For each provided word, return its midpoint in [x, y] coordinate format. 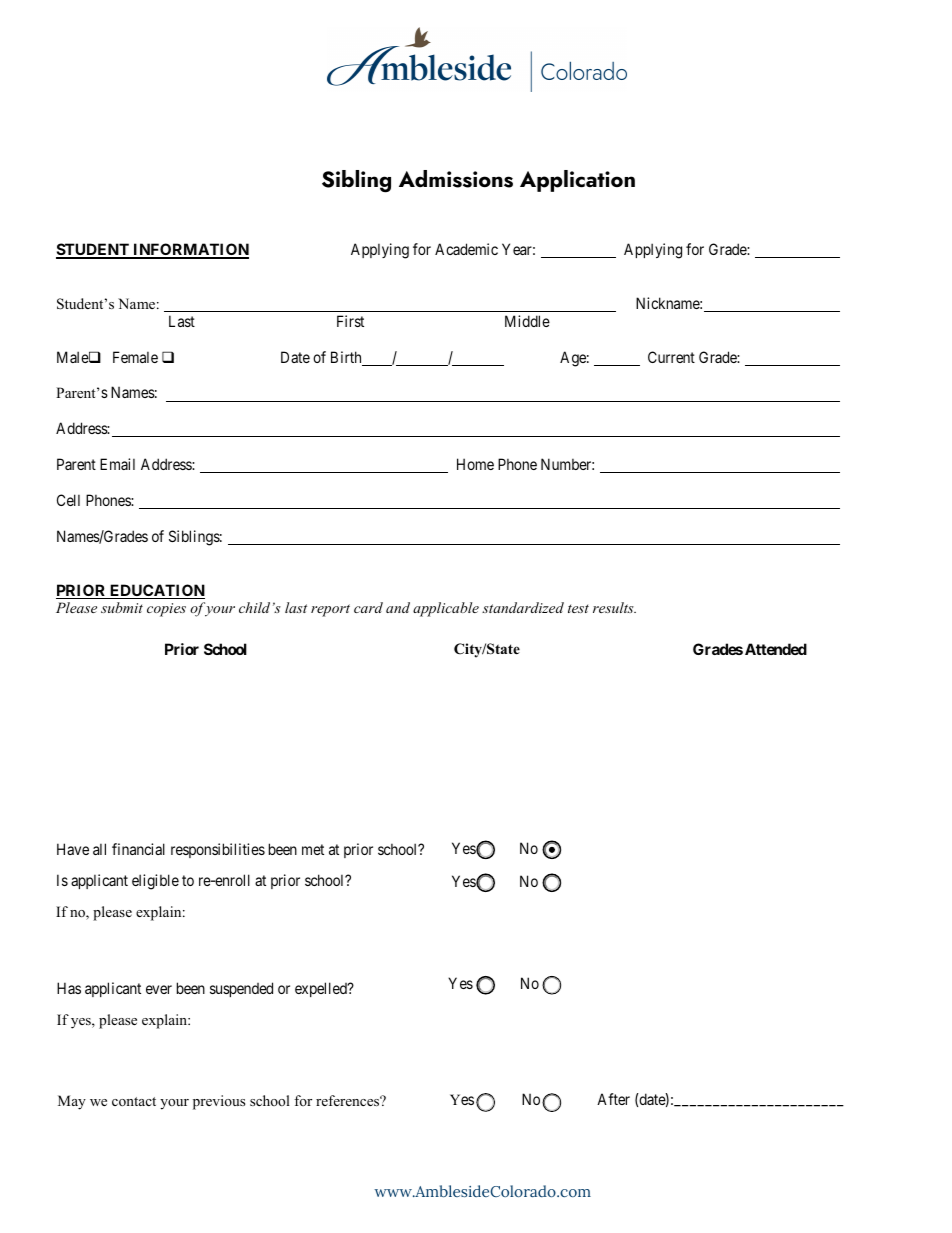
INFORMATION [190, 250]
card [368, 607]
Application [577, 181]
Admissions [456, 179]
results [614, 607]
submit [122, 607]
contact [134, 1101]
